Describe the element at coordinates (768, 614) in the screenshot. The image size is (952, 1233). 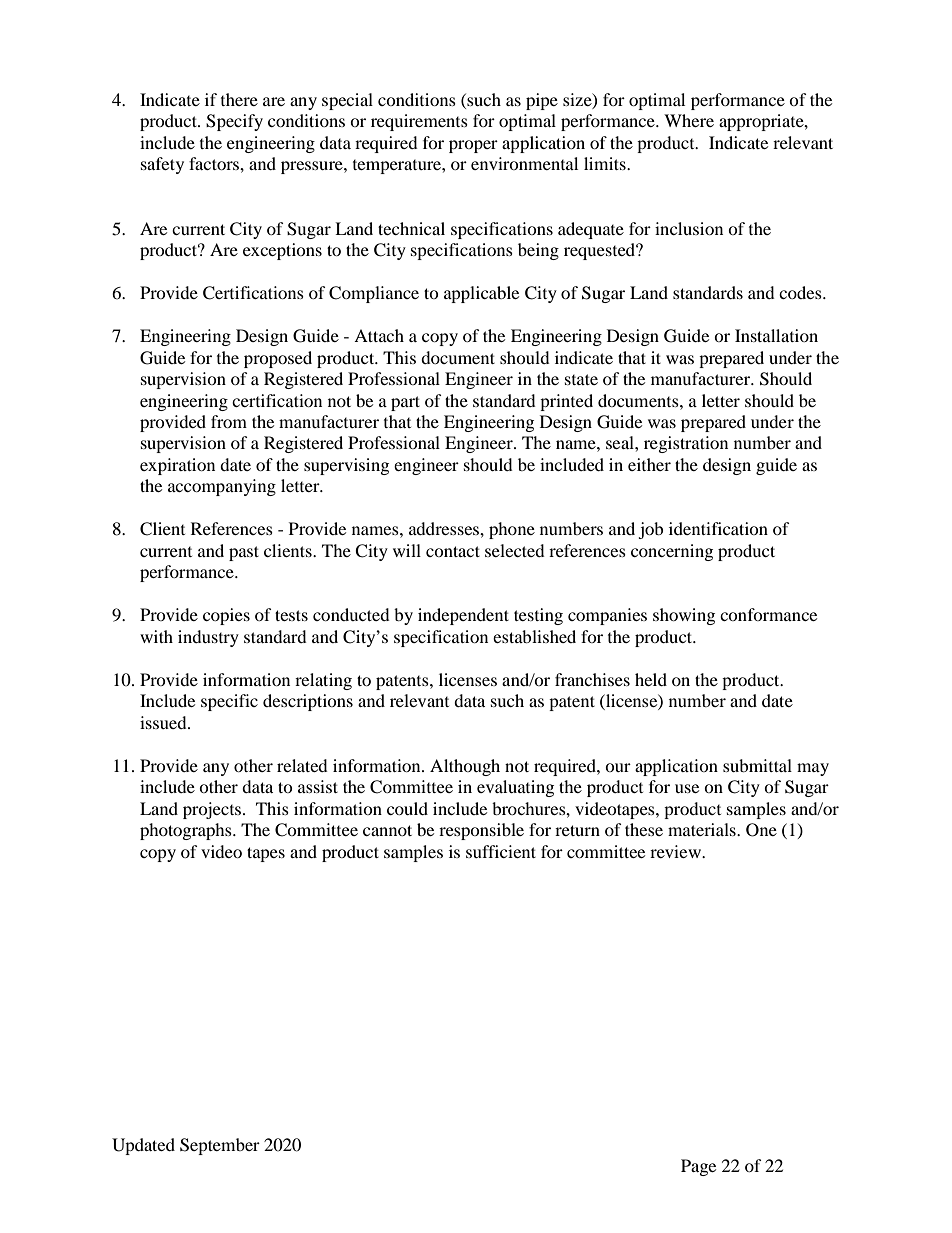
I see `conformance` at that location.
